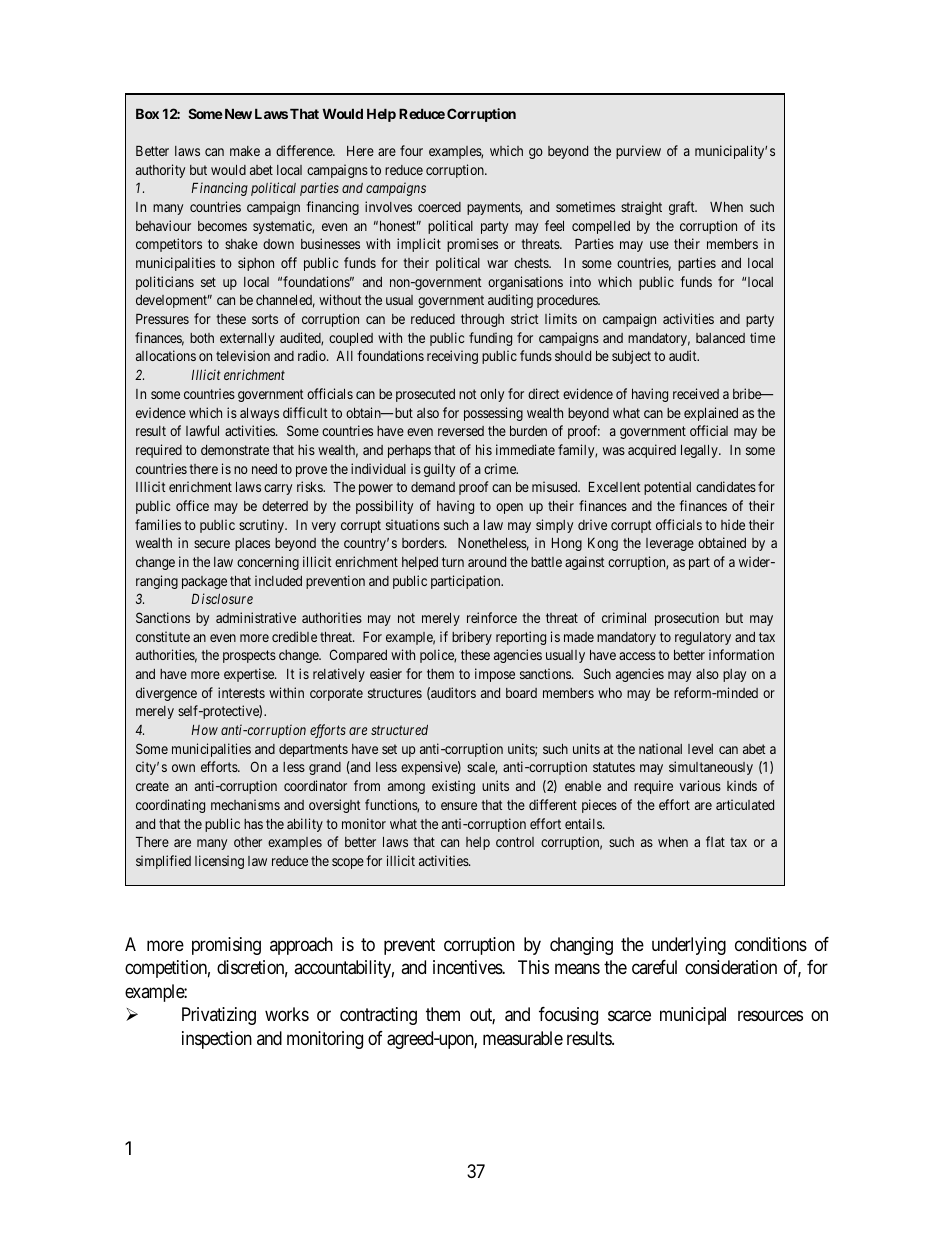 This image has width=952, height=1233. I want to click on demand, so click(433, 487).
